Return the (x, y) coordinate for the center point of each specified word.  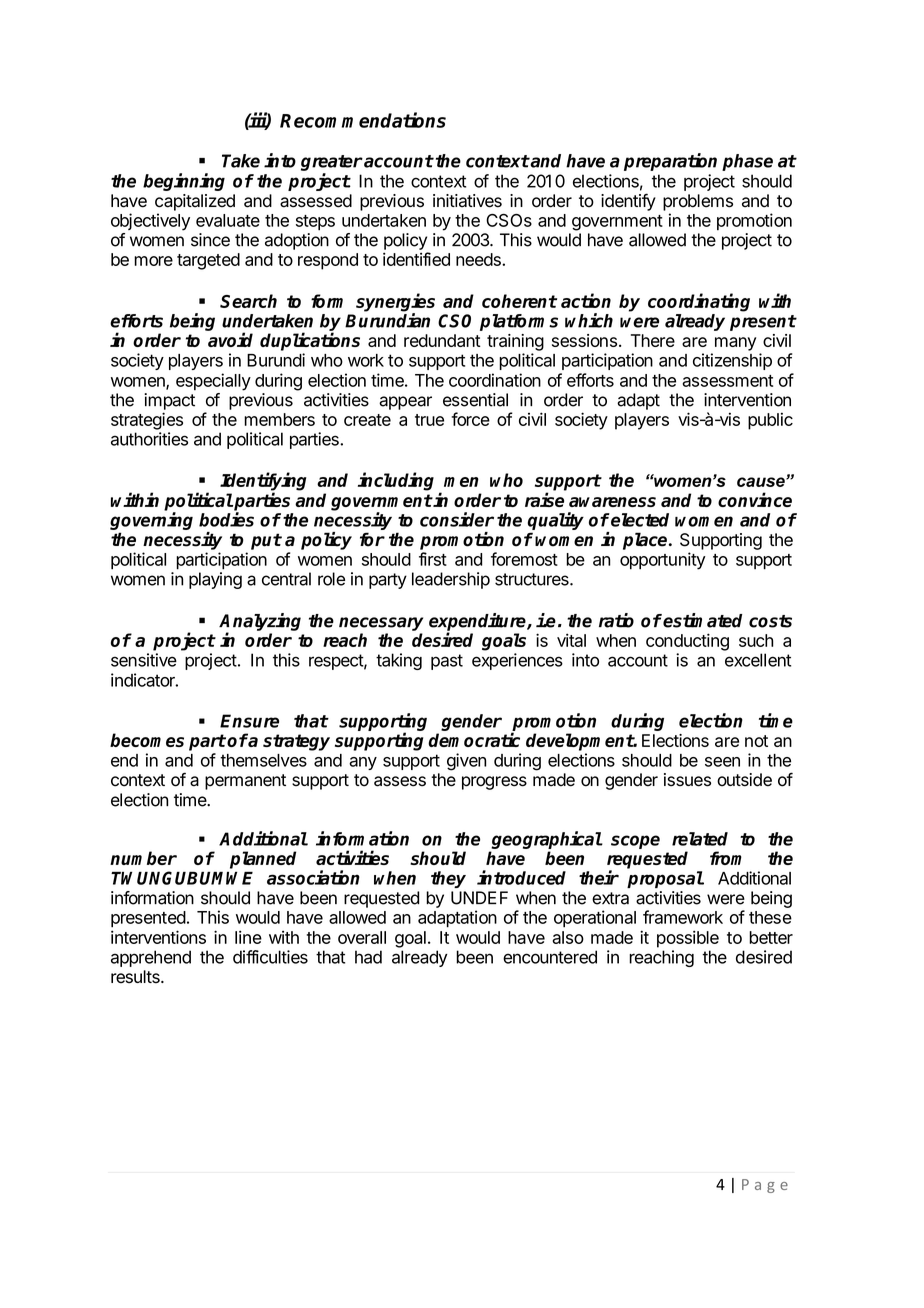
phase (747, 162)
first (433, 559)
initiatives (467, 201)
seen (722, 762)
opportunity (663, 561)
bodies (226, 519)
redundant (442, 340)
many (735, 344)
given (467, 762)
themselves (263, 760)
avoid (230, 339)
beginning (184, 182)
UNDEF (479, 898)
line (248, 937)
